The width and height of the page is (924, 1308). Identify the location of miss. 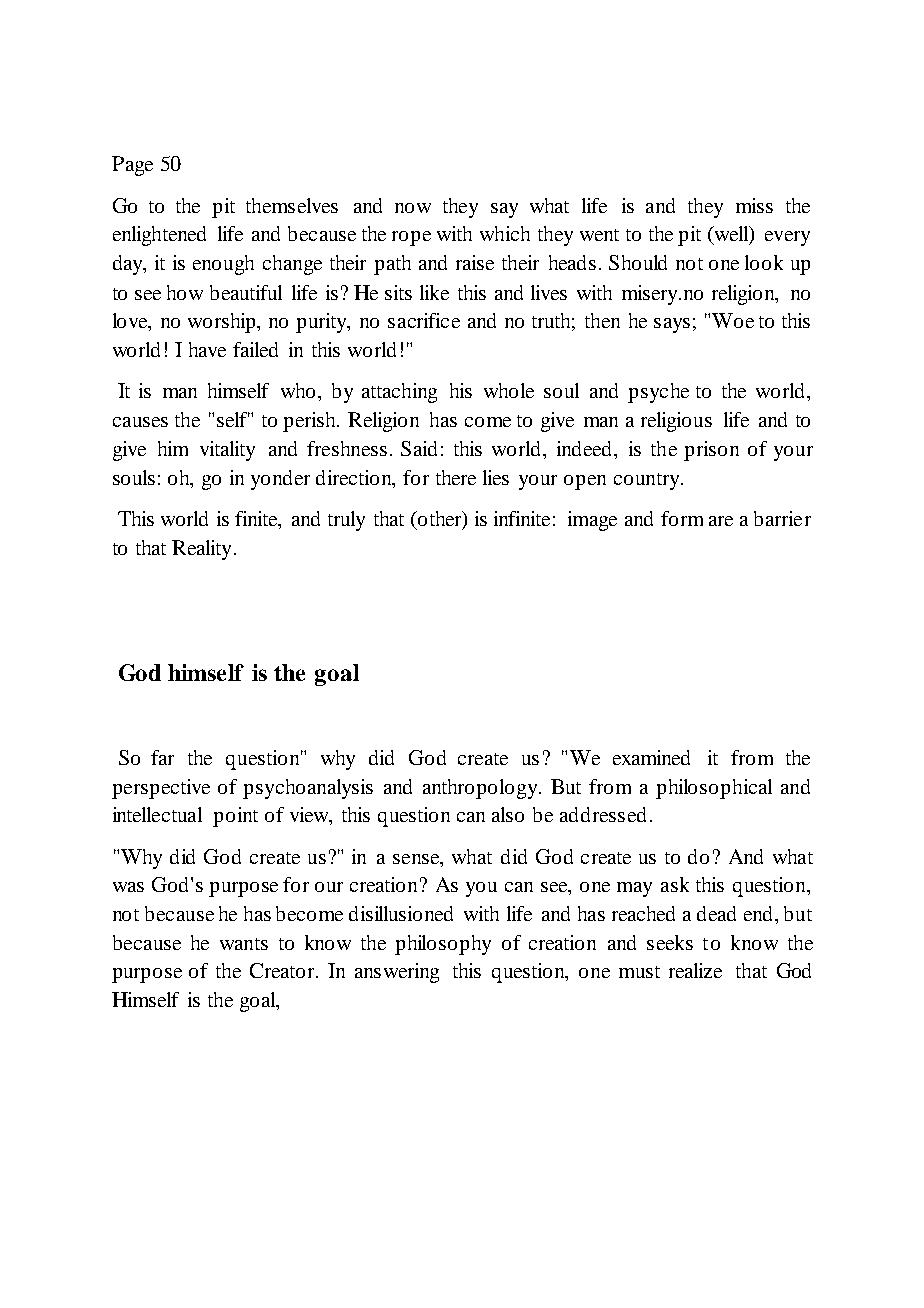
(754, 205).
